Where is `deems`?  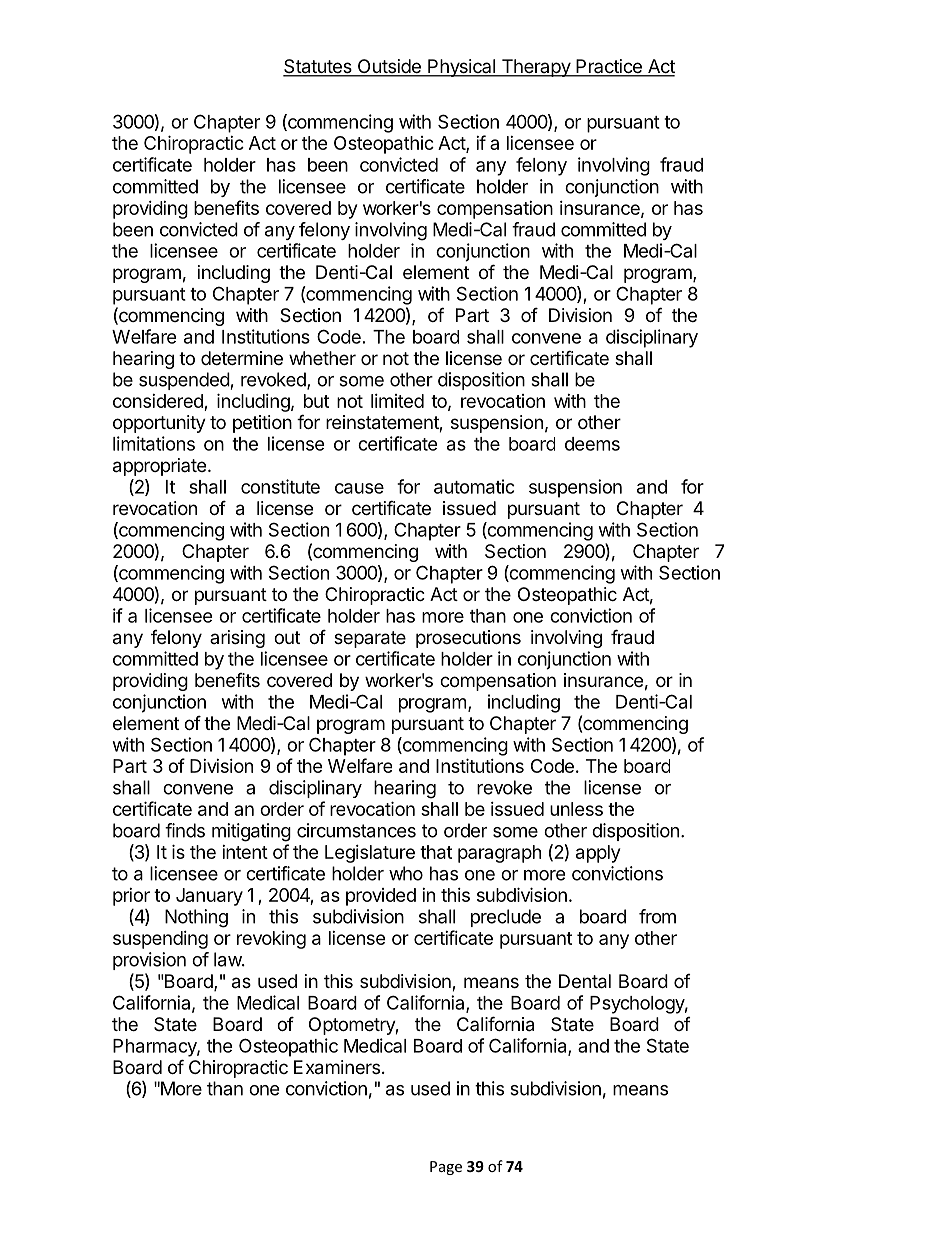 deems is located at coordinates (592, 444).
